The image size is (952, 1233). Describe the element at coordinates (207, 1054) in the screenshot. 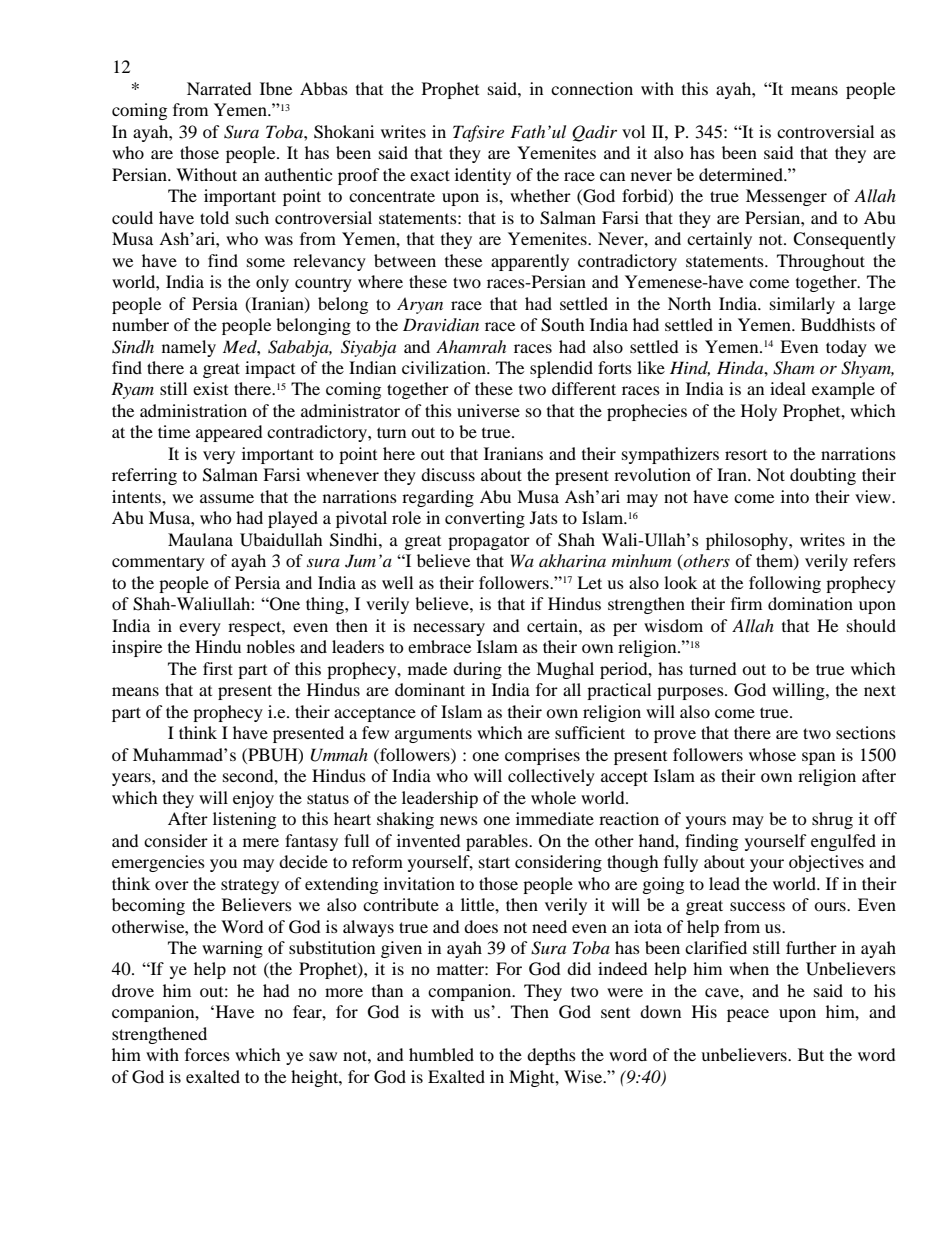

I see `forces` at that location.
